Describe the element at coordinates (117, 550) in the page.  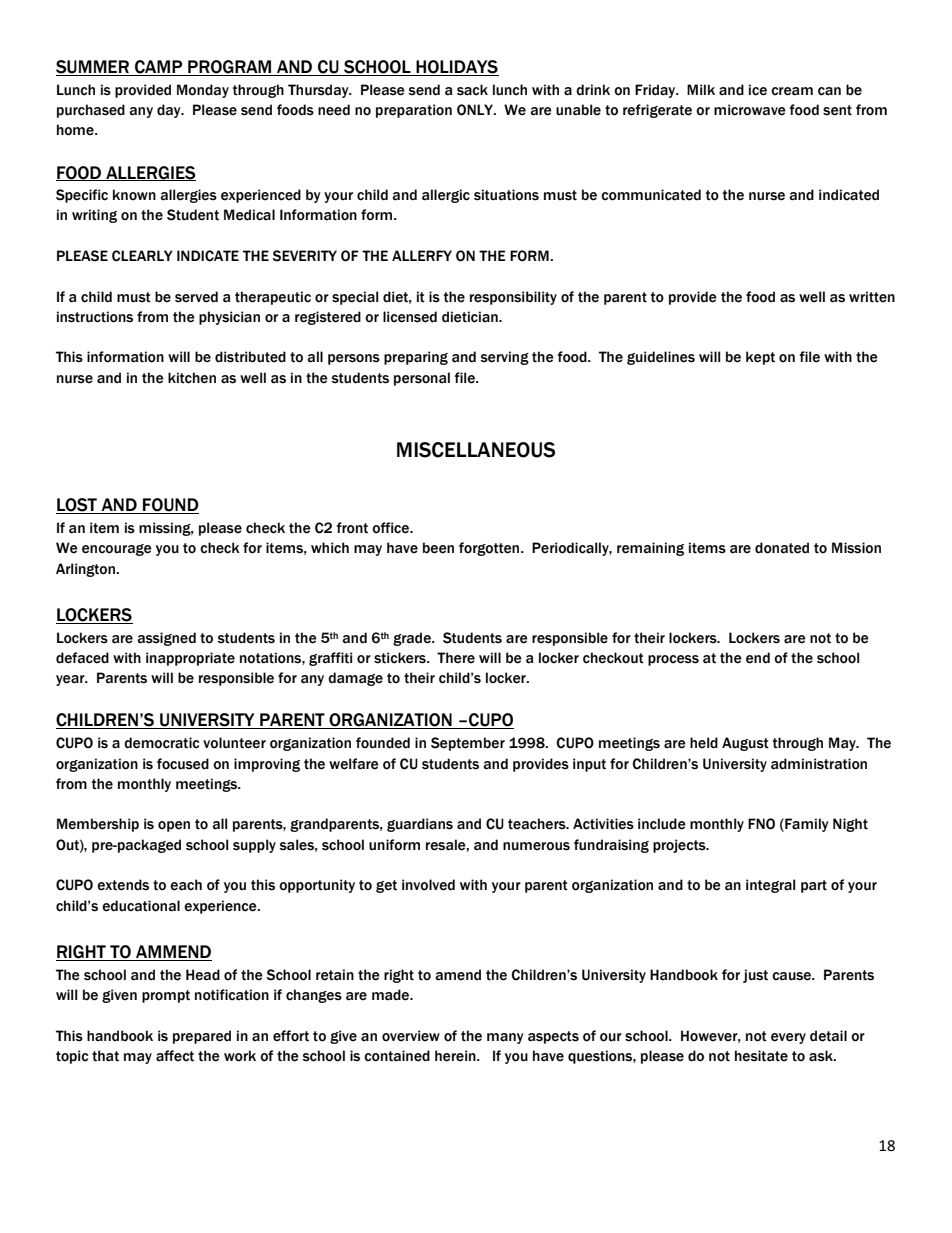
I see `encourage` at that location.
